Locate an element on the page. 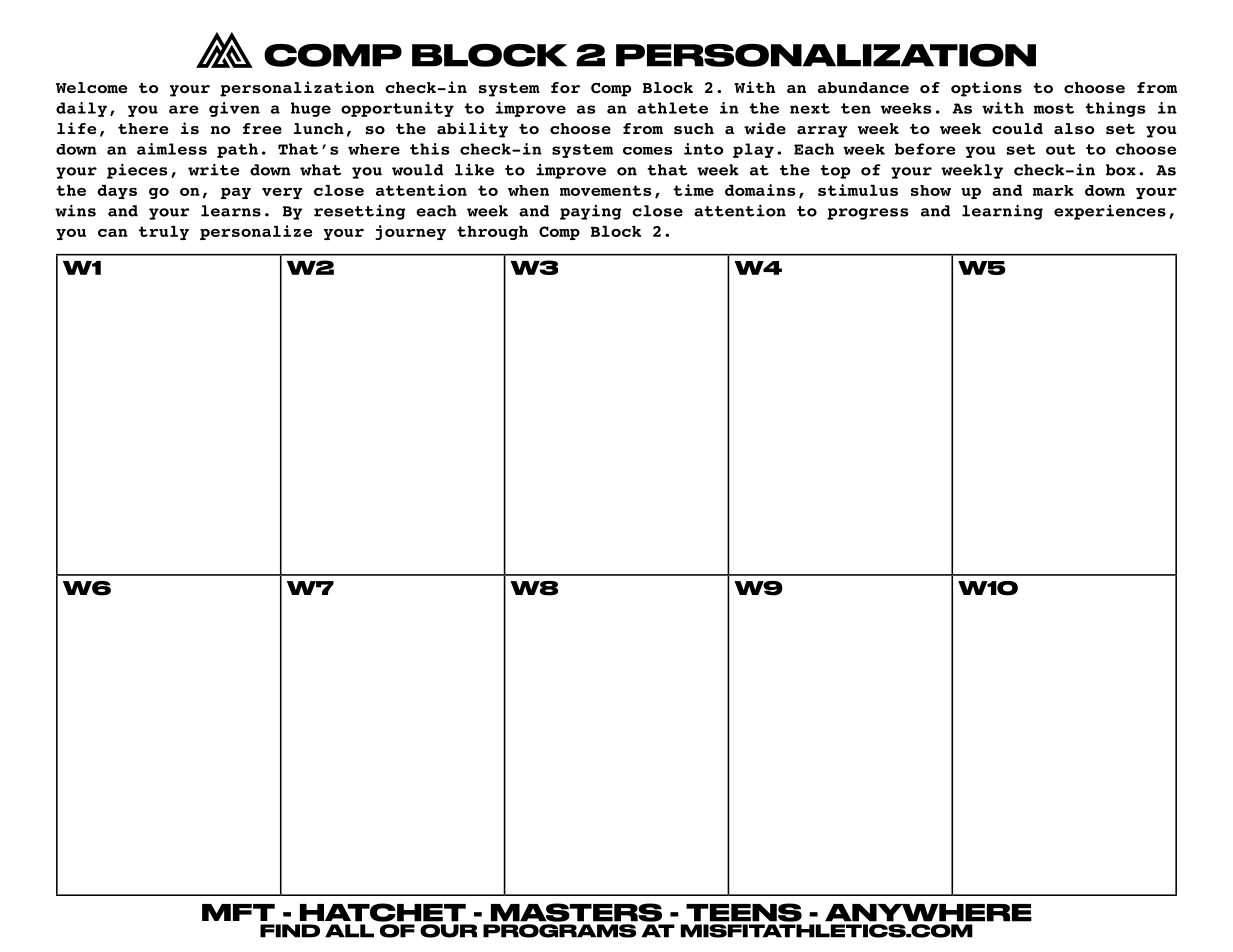 This document has height=952, width=1233. MFT is located at coordinates (238, 912).
